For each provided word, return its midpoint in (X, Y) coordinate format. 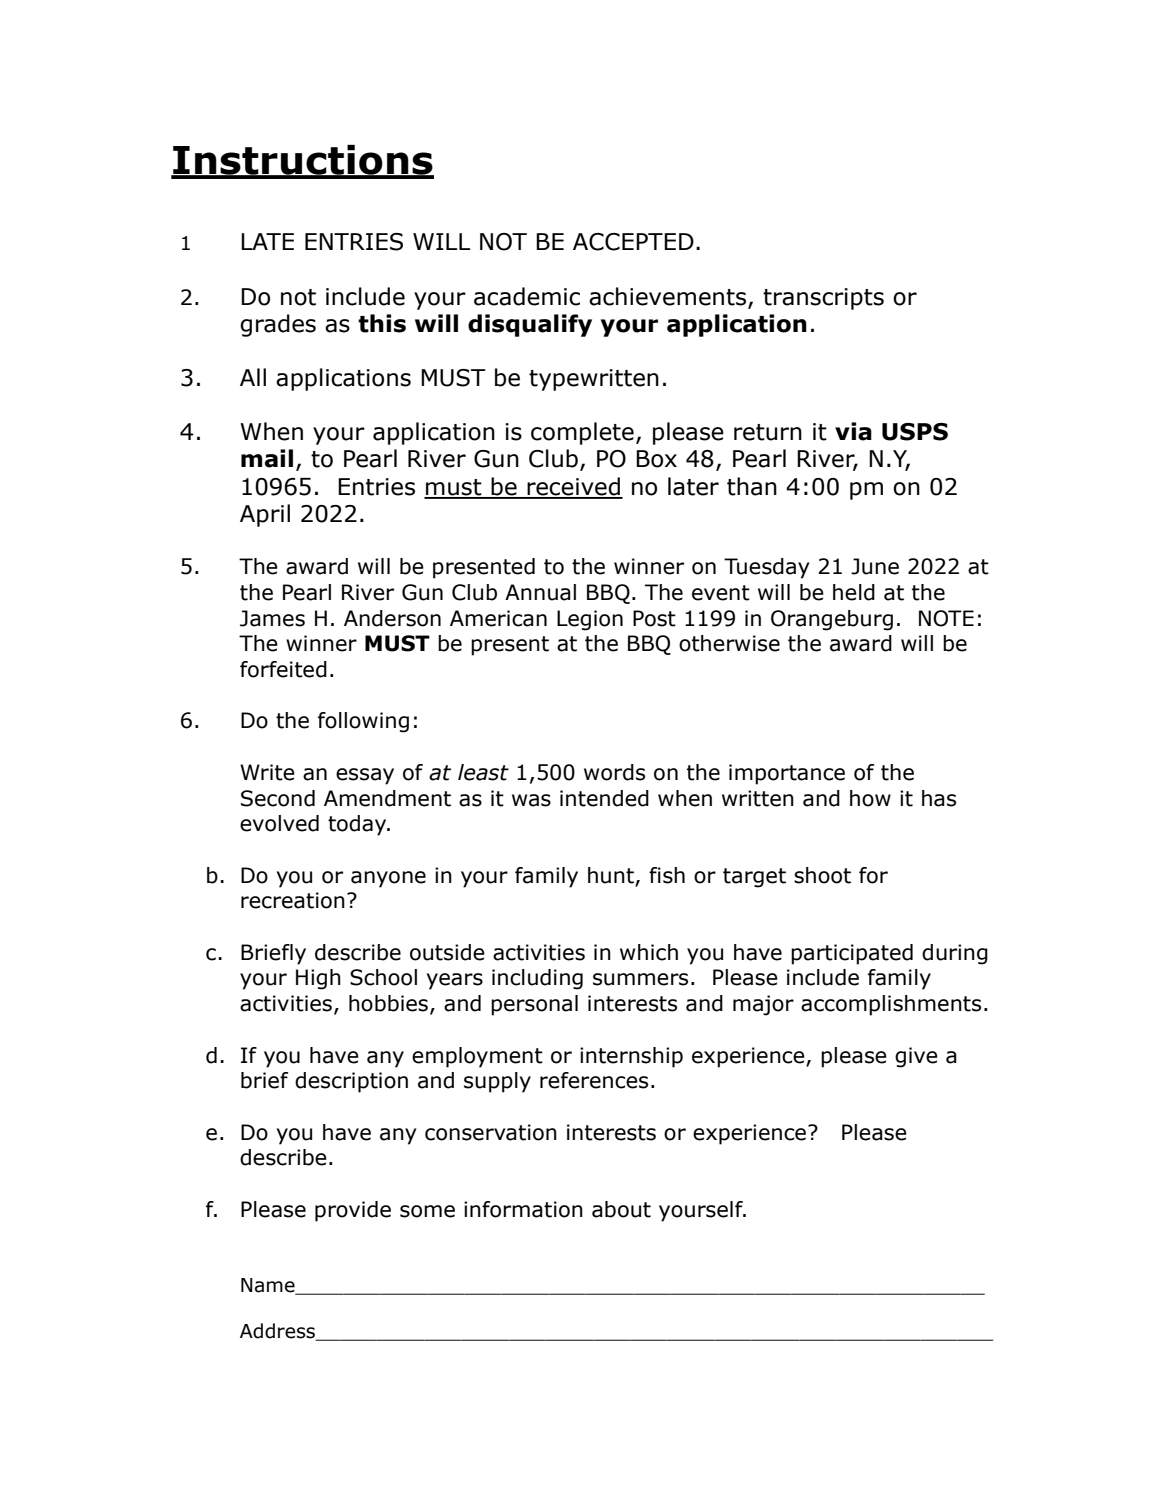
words (614, 772)
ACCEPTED (633, 242)
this (382, 323)
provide (353, 1211)
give (916, 1057)
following (363, 722)
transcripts (823, 299)
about (621, 1209)
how (870, 798)
